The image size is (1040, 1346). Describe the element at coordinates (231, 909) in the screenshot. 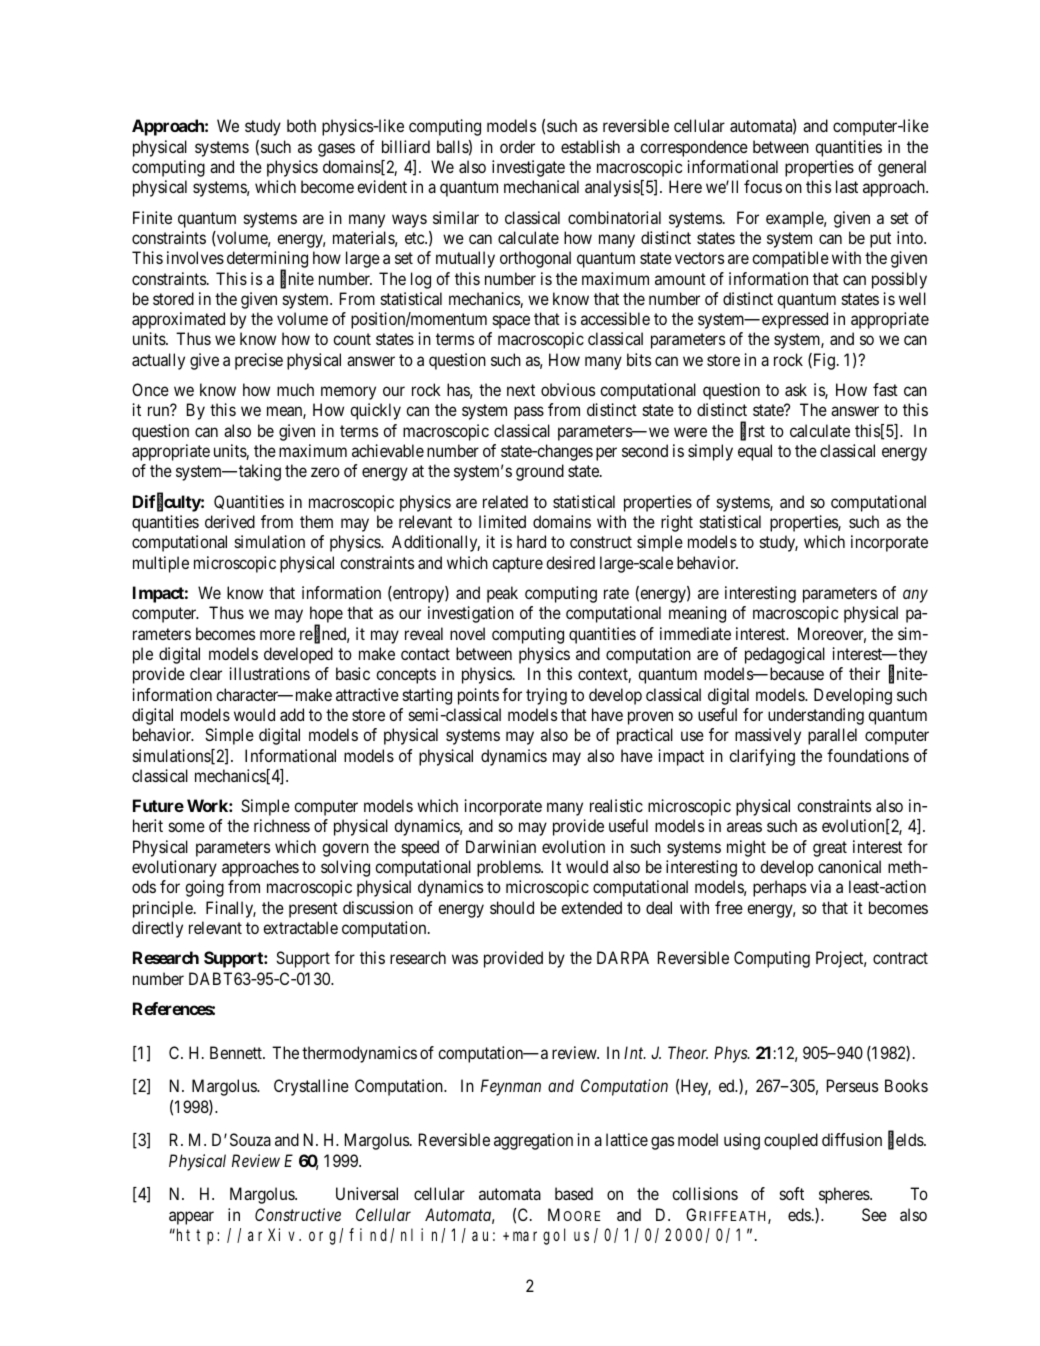

I see `Finally` at that location.
